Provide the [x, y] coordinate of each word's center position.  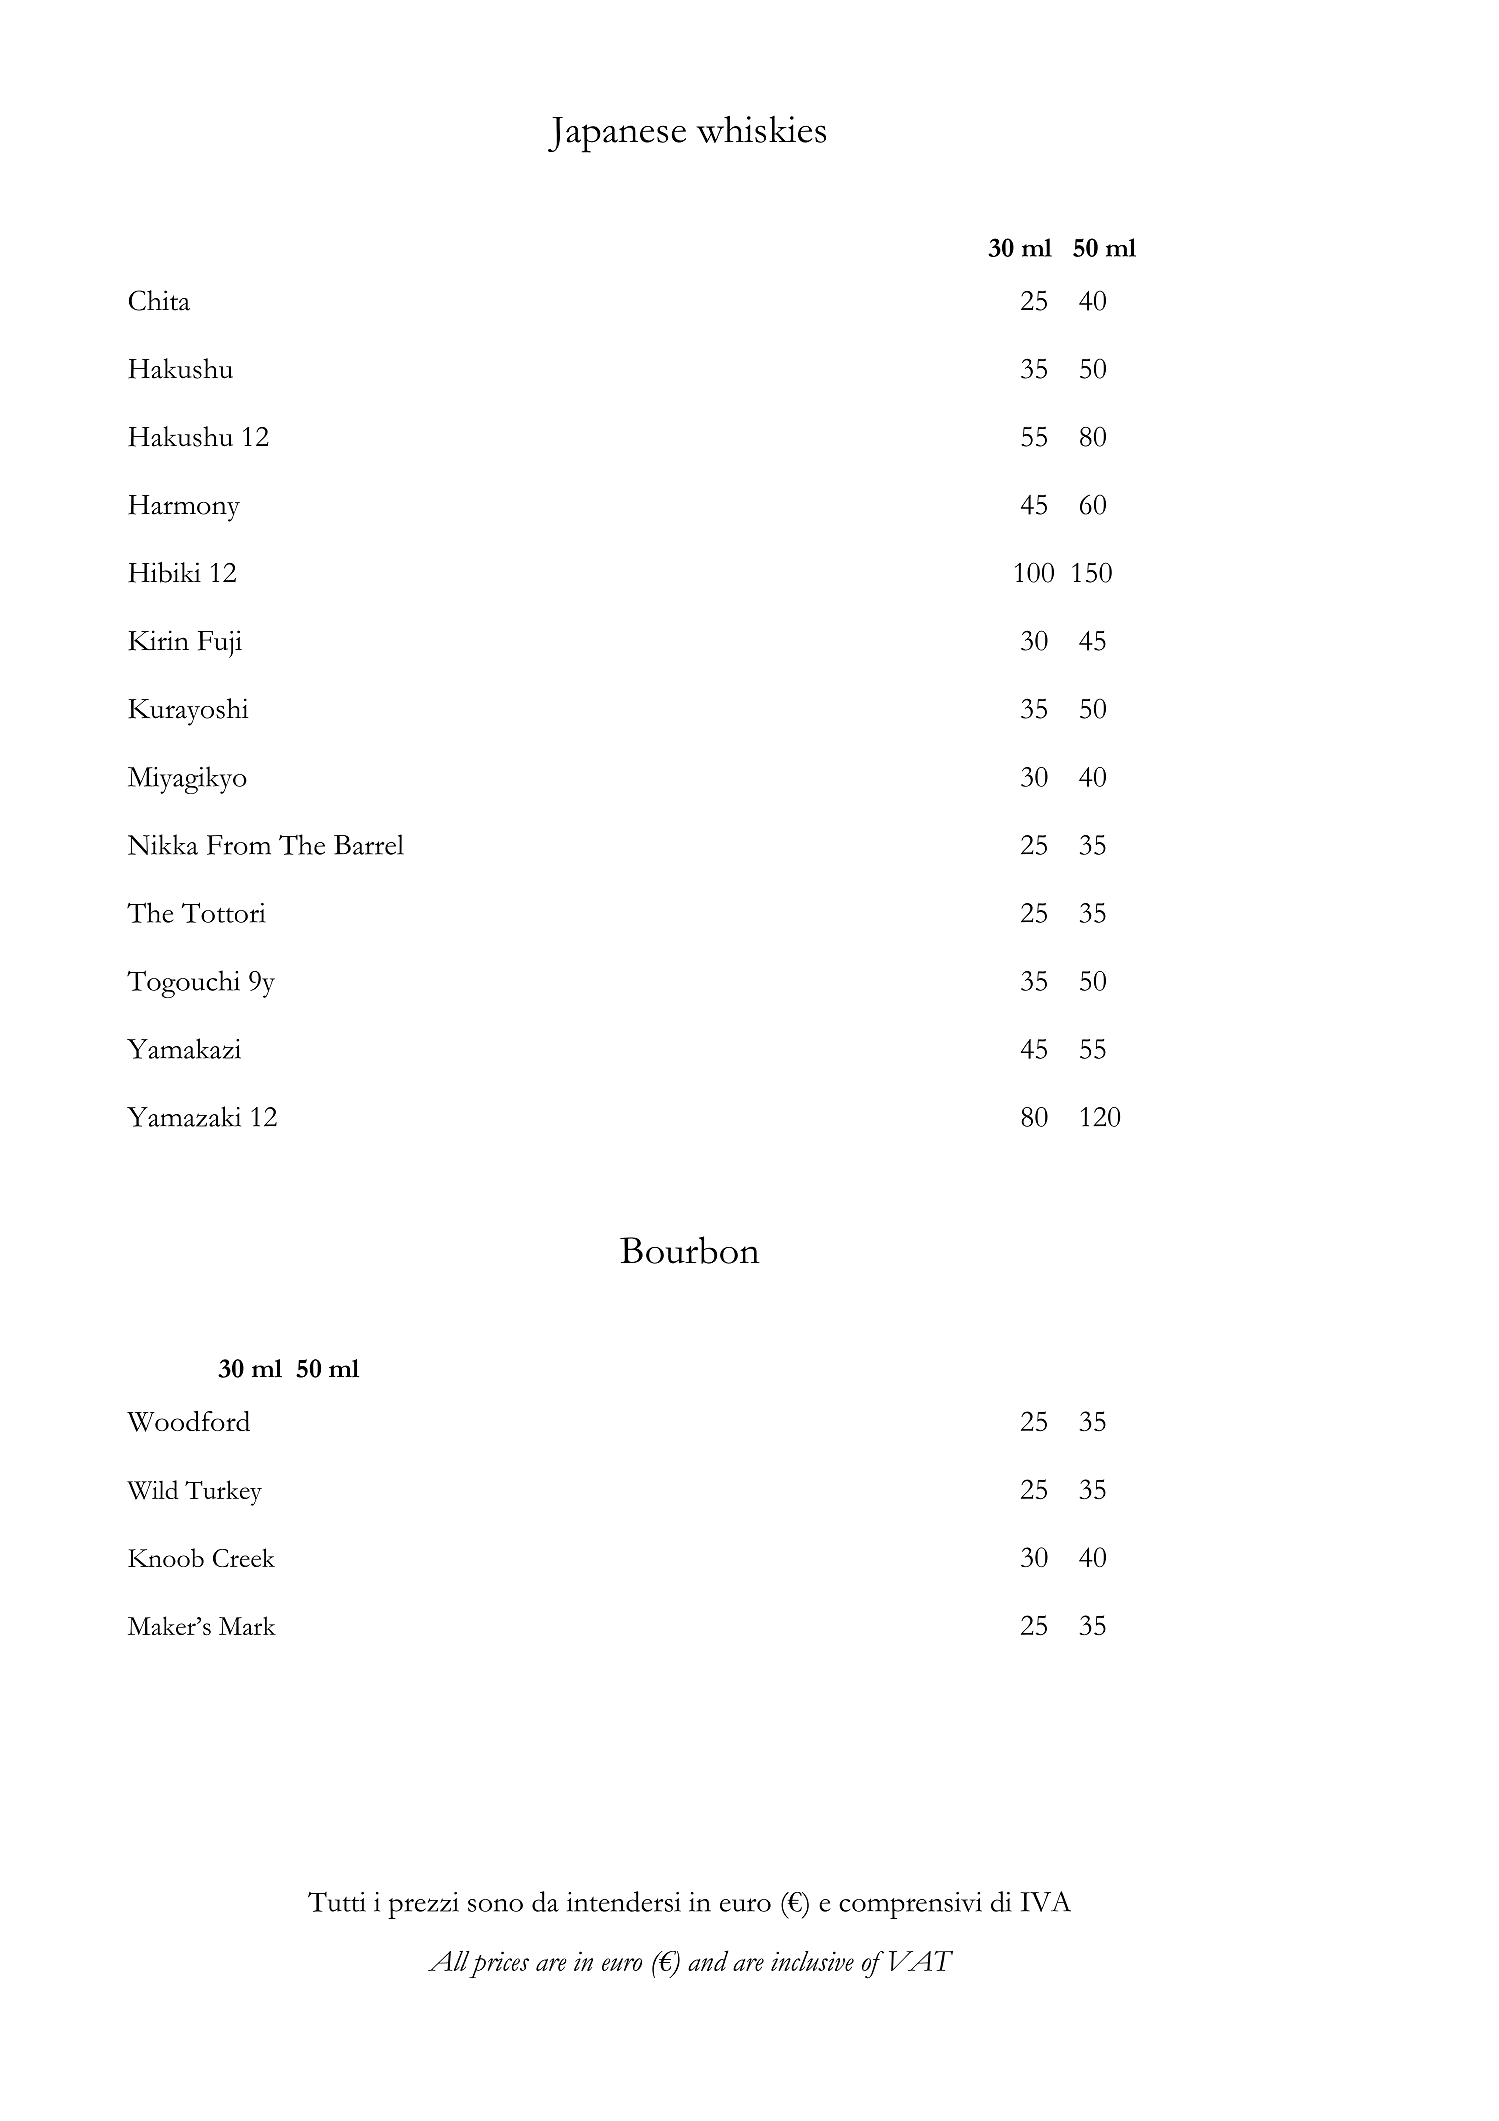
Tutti [337, 1902]
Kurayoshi [188, 712]
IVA [1046, 1901]
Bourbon [690, 1250]
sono [495, 1905]
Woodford [188, 1421]
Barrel [369, 844]
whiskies [761, 129]
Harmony [184, 508]
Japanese [617, 135]
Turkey [223, 1493]
